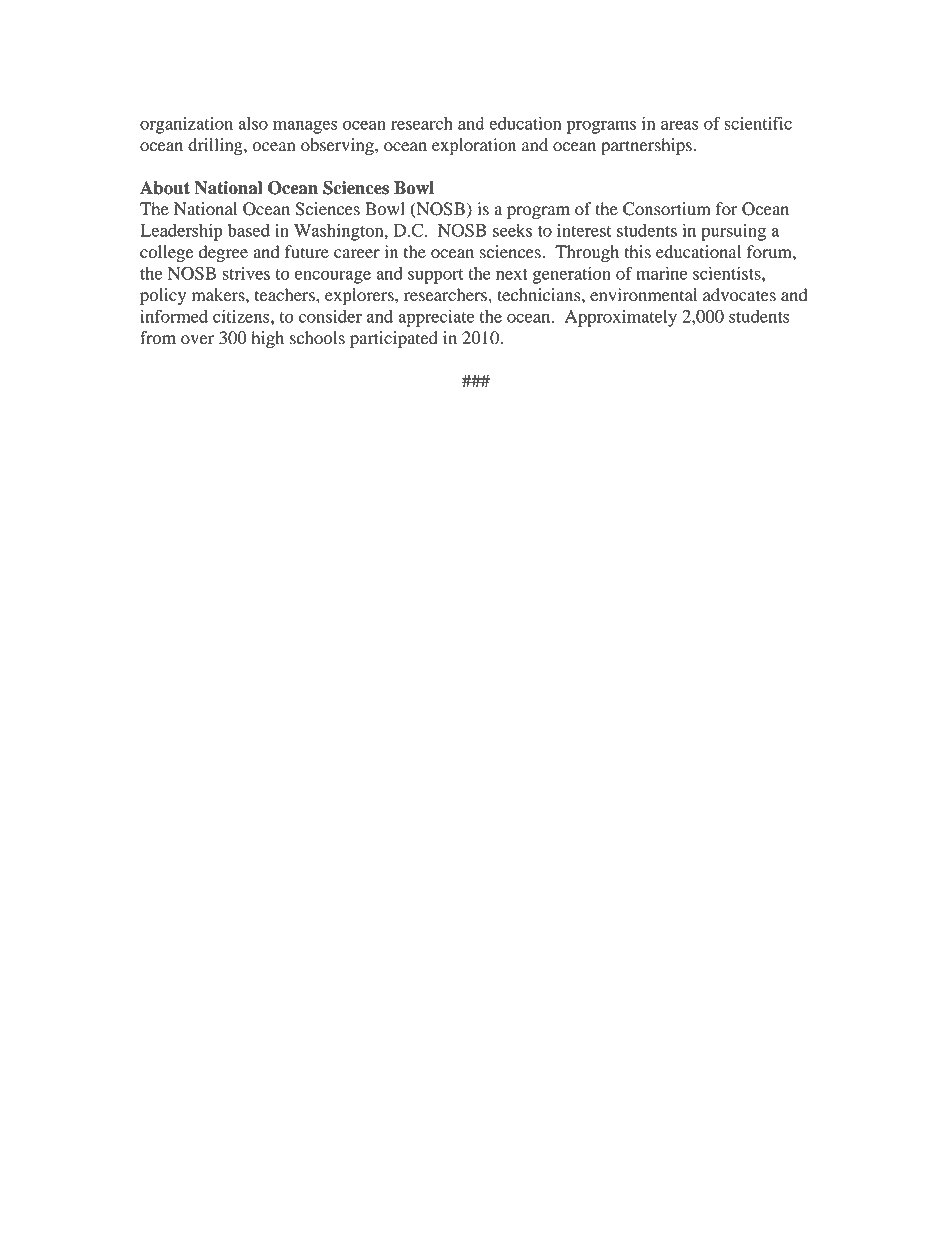  I want to click on observing, so click(338, 146).
